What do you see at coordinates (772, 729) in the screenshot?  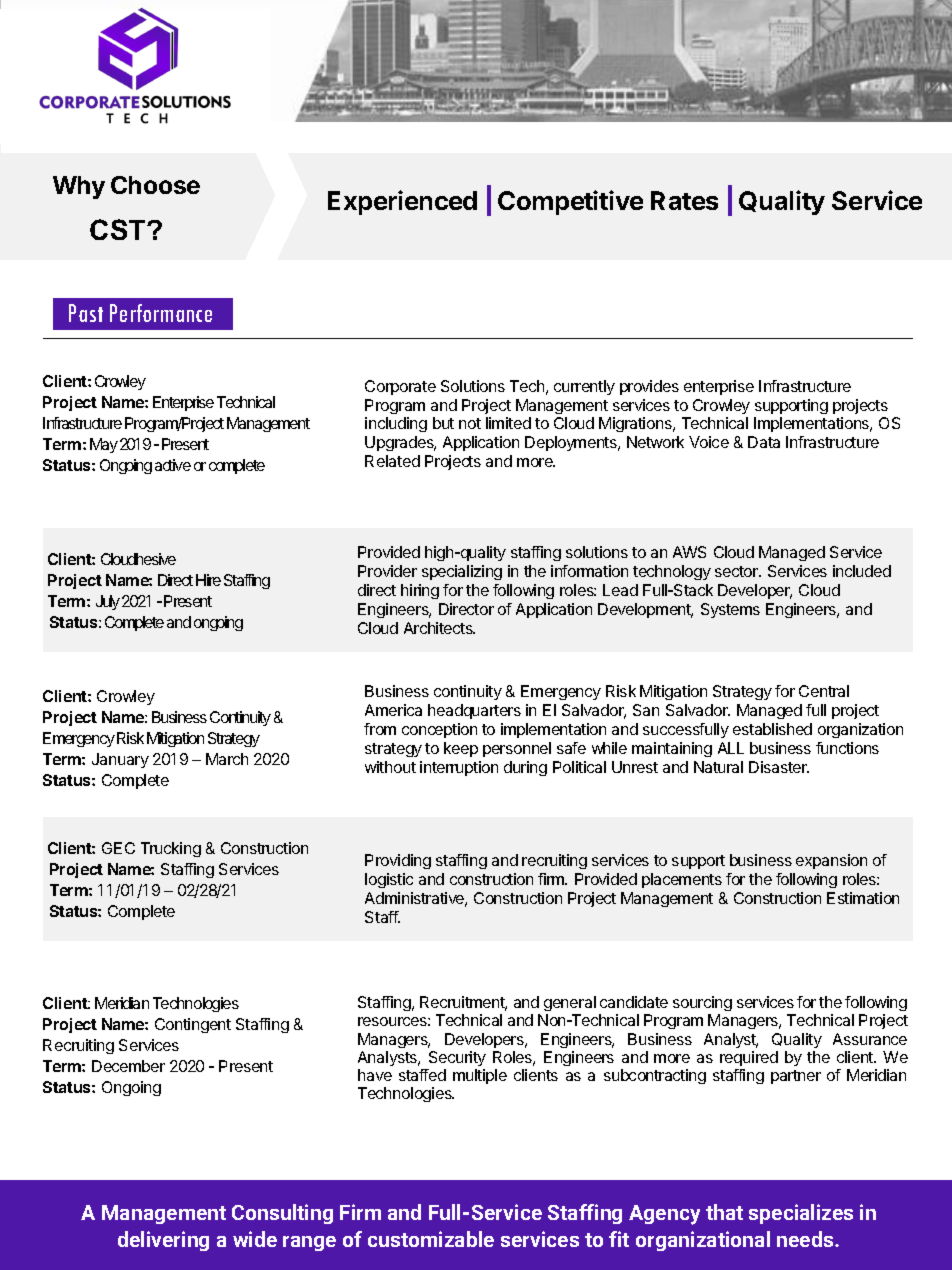 I see `established` at bounding box center [772, 729].
